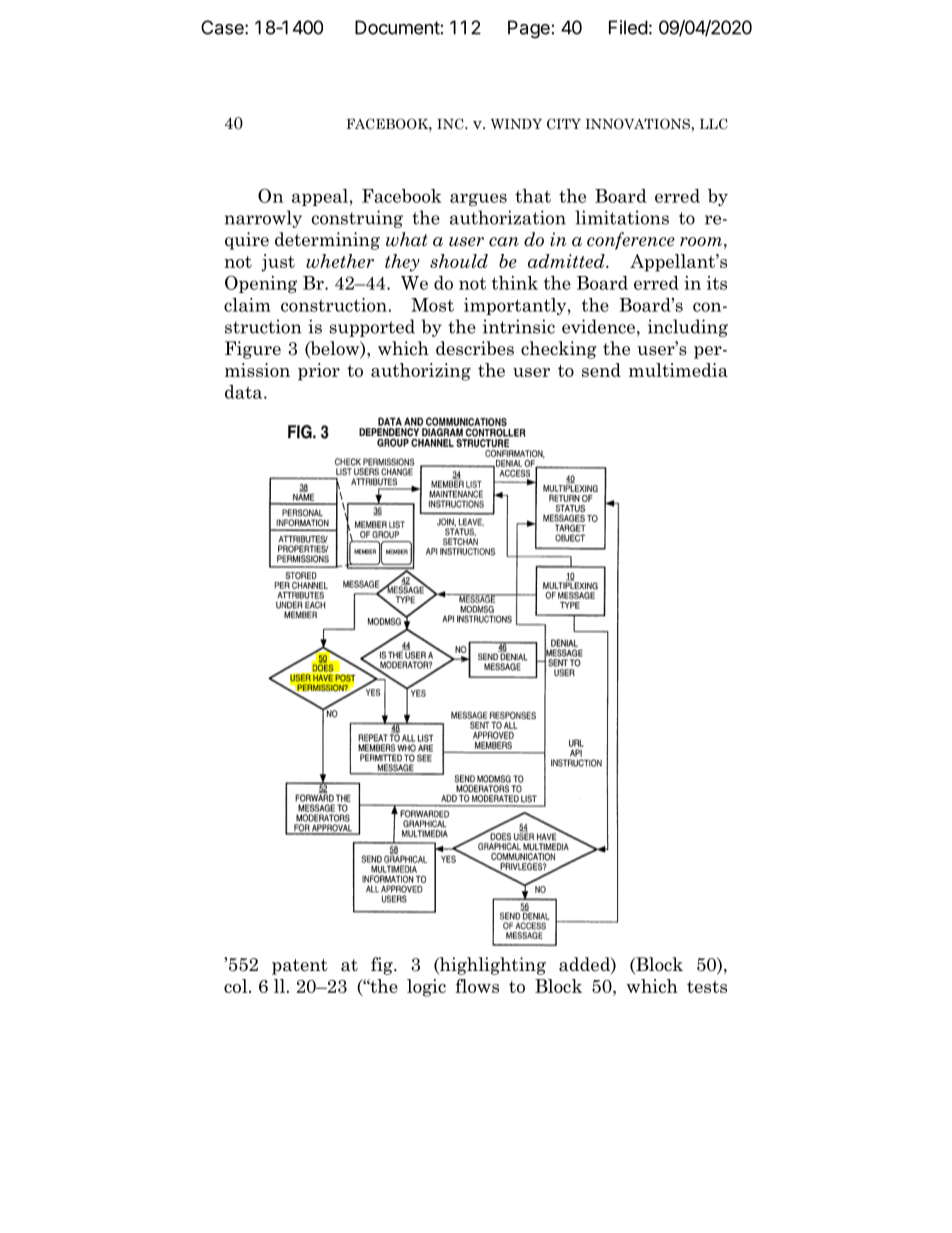 The height and width of the page is (1233, 952). What do you see at coordinates (628, 27) in the page?
I see `Filed` at bounding box center [628, 27].
